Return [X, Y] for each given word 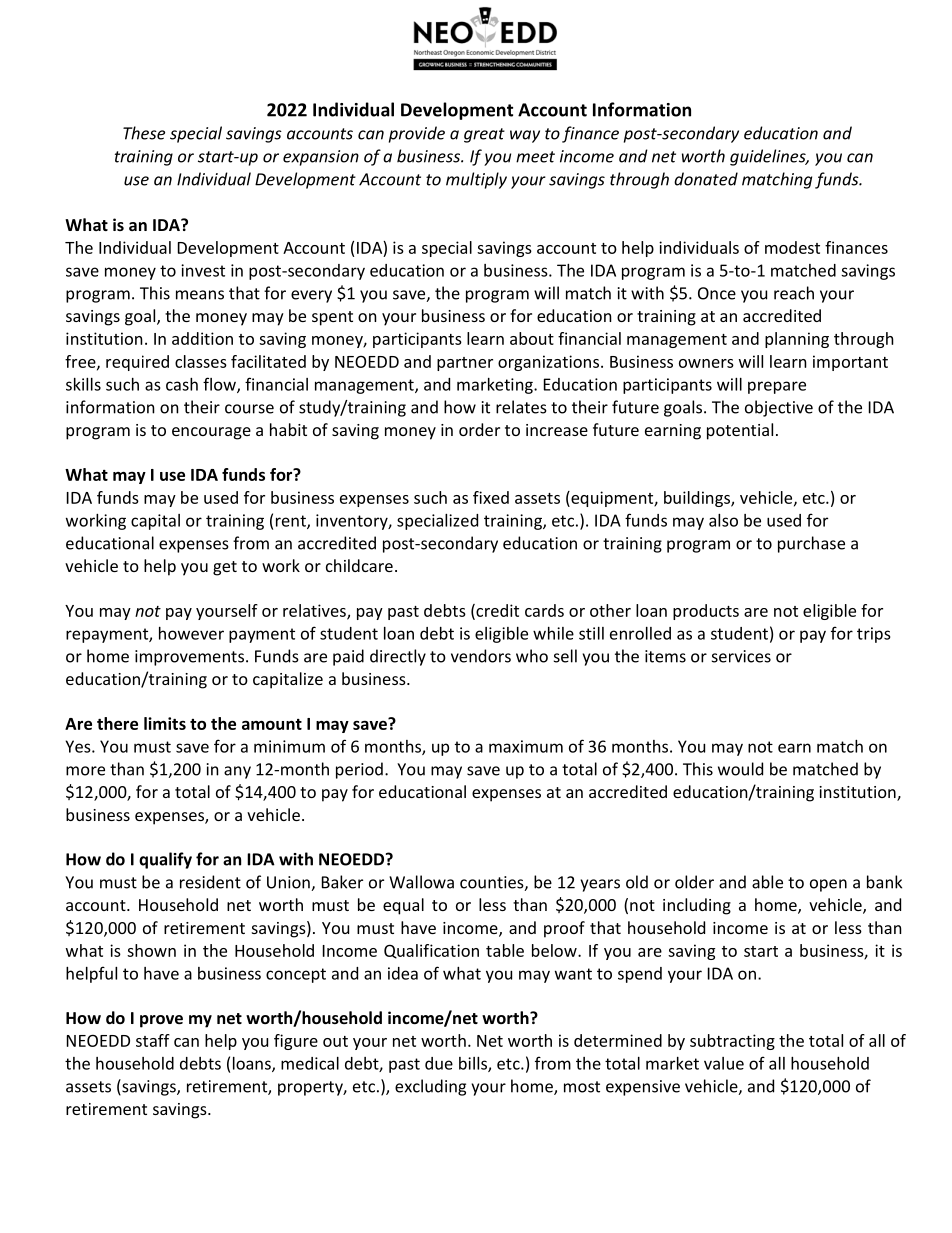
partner [465, 364]
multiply [476, 180]
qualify [165, 860]
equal [403, 906]
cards [544, 610]
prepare [777, 387]
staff [153, 1040]
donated [706, 179]
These [144, 133]
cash [182, 384]
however [191, 633]
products [706, 612]
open [828, 885]
